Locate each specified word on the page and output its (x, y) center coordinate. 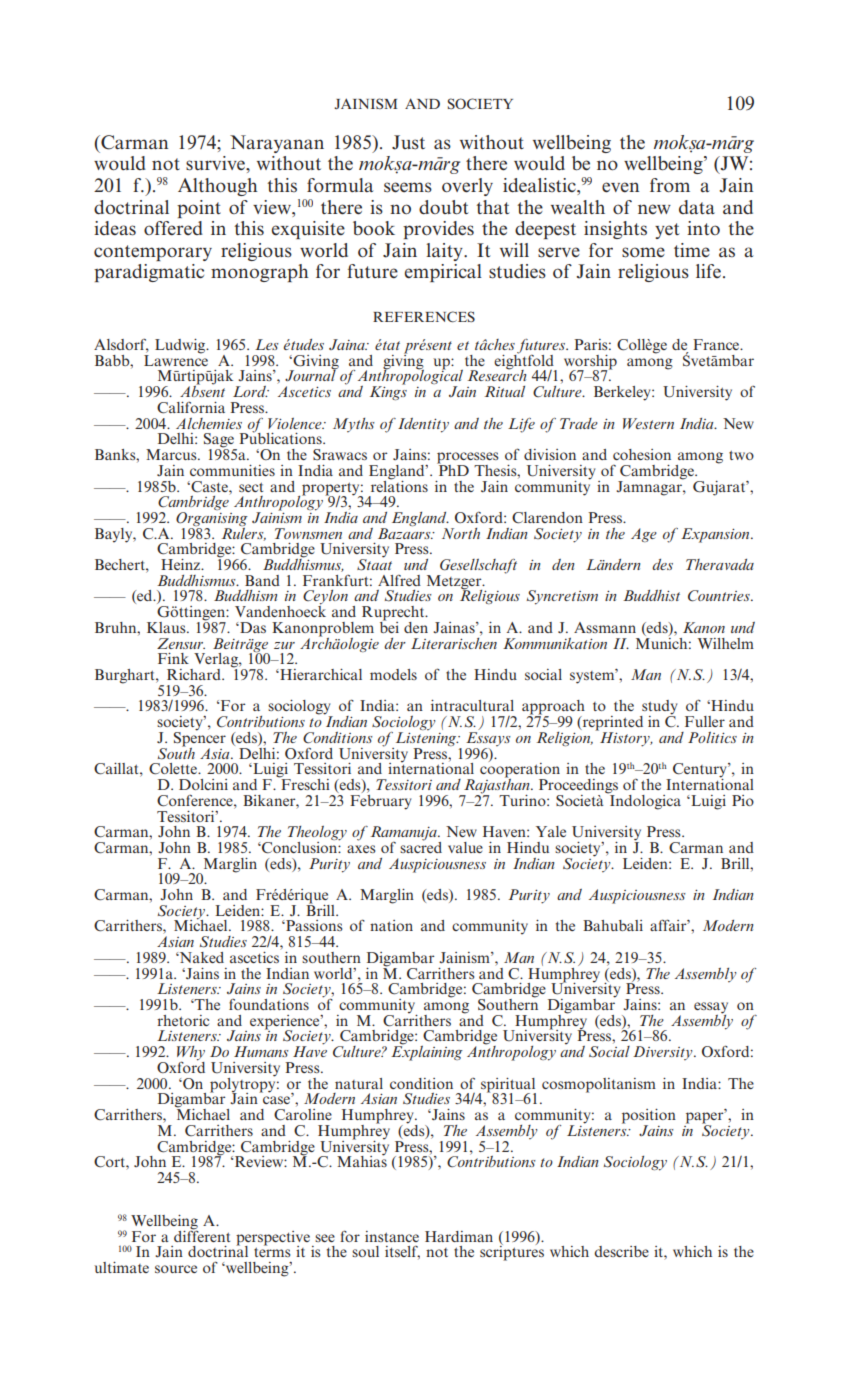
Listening (427, 740)
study (658, 708)
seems (408, 187)
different (202, 1235)
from (670, 185)
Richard (195, 674)
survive (216, 163)
